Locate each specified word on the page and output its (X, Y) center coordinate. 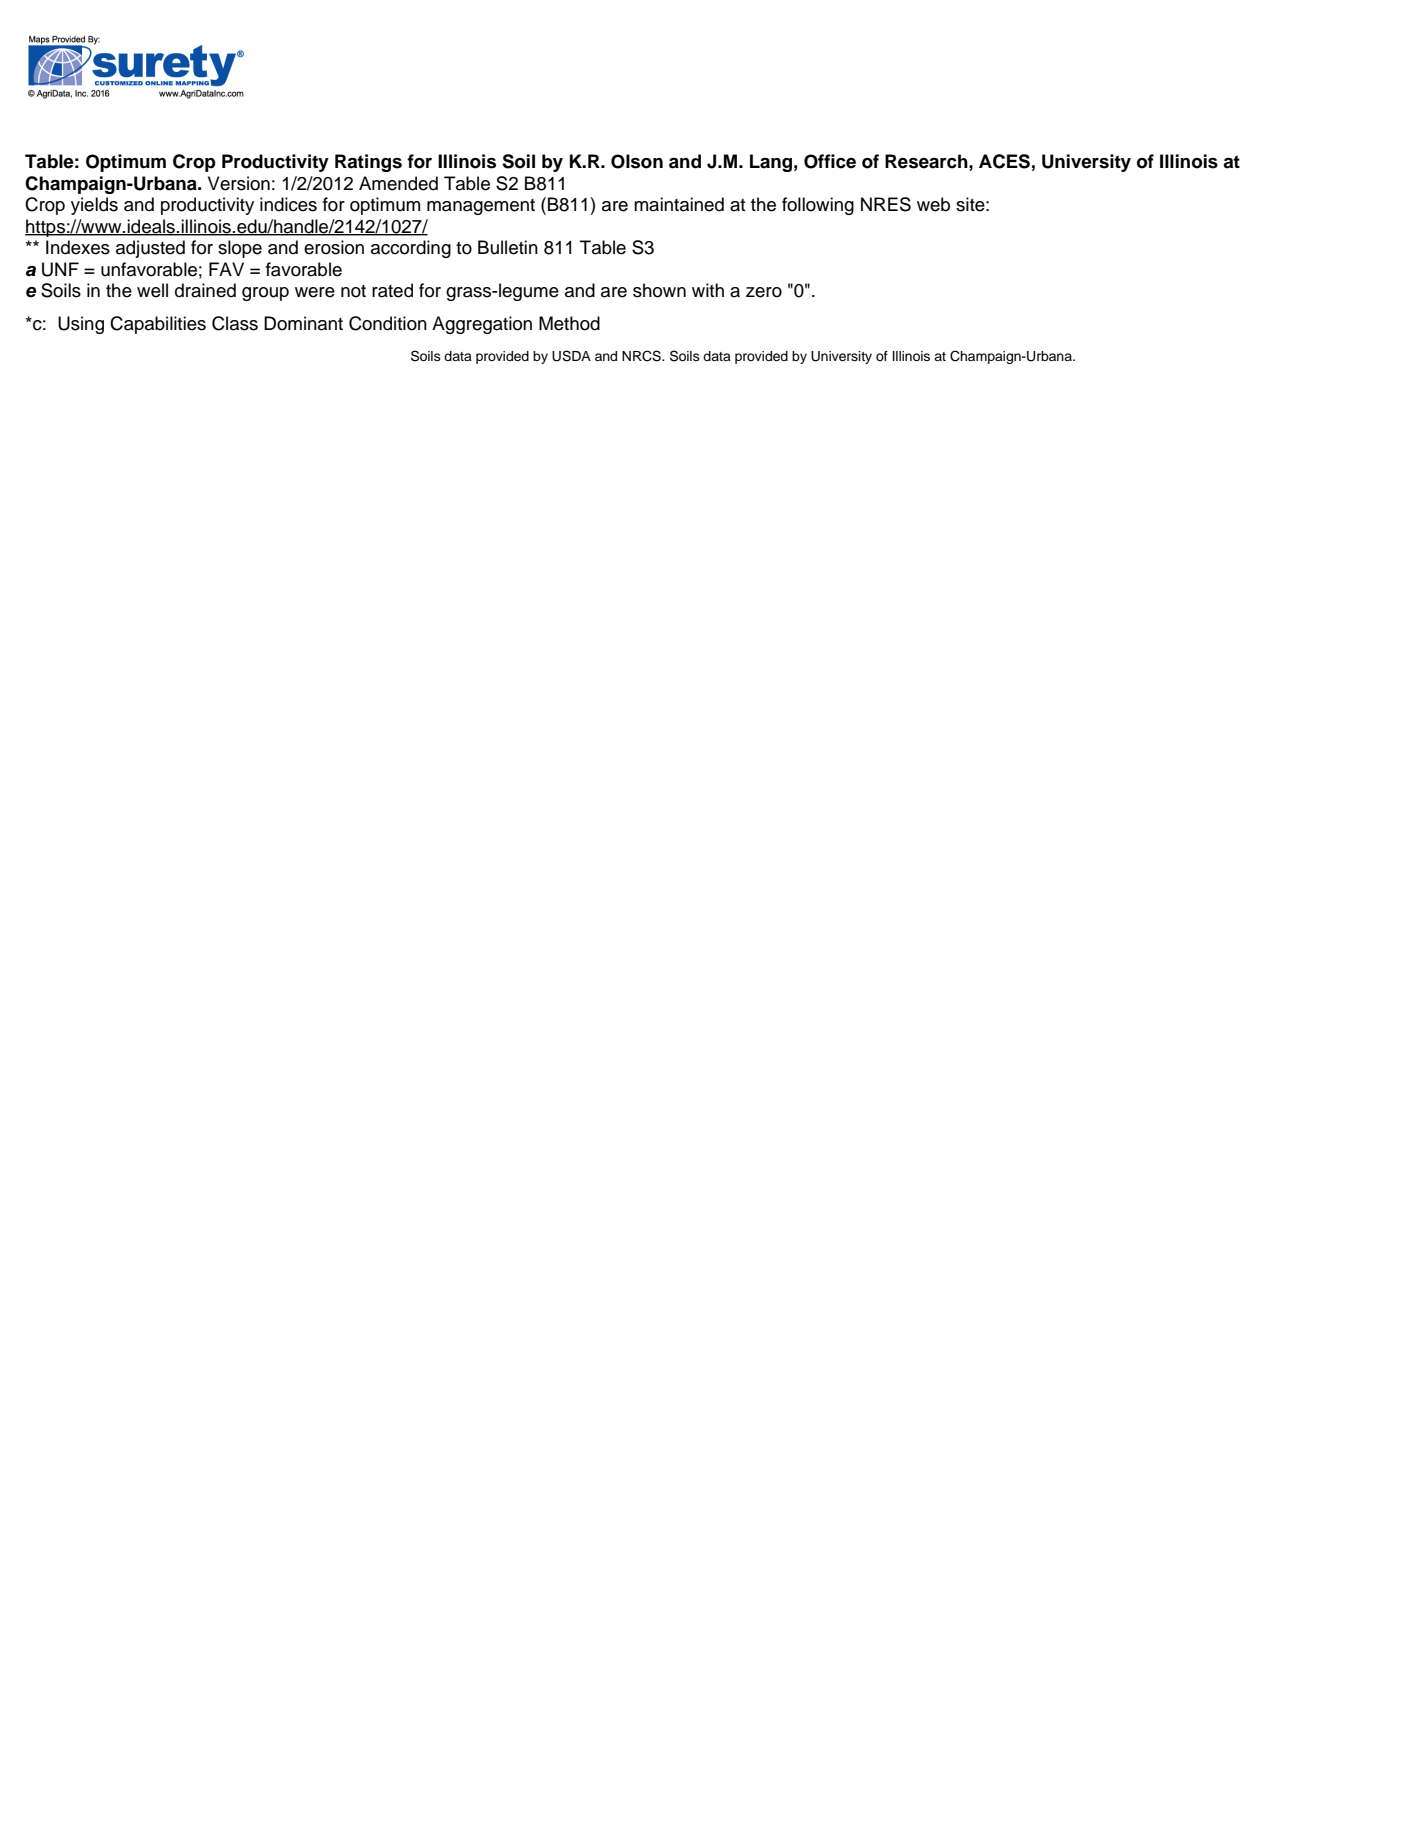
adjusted (150, 249)
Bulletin (508, 247)
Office (830, 161)
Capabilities (158, 325)
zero (764, 292)
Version (239, 183)
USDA (571, 356)
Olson (637, 161)
